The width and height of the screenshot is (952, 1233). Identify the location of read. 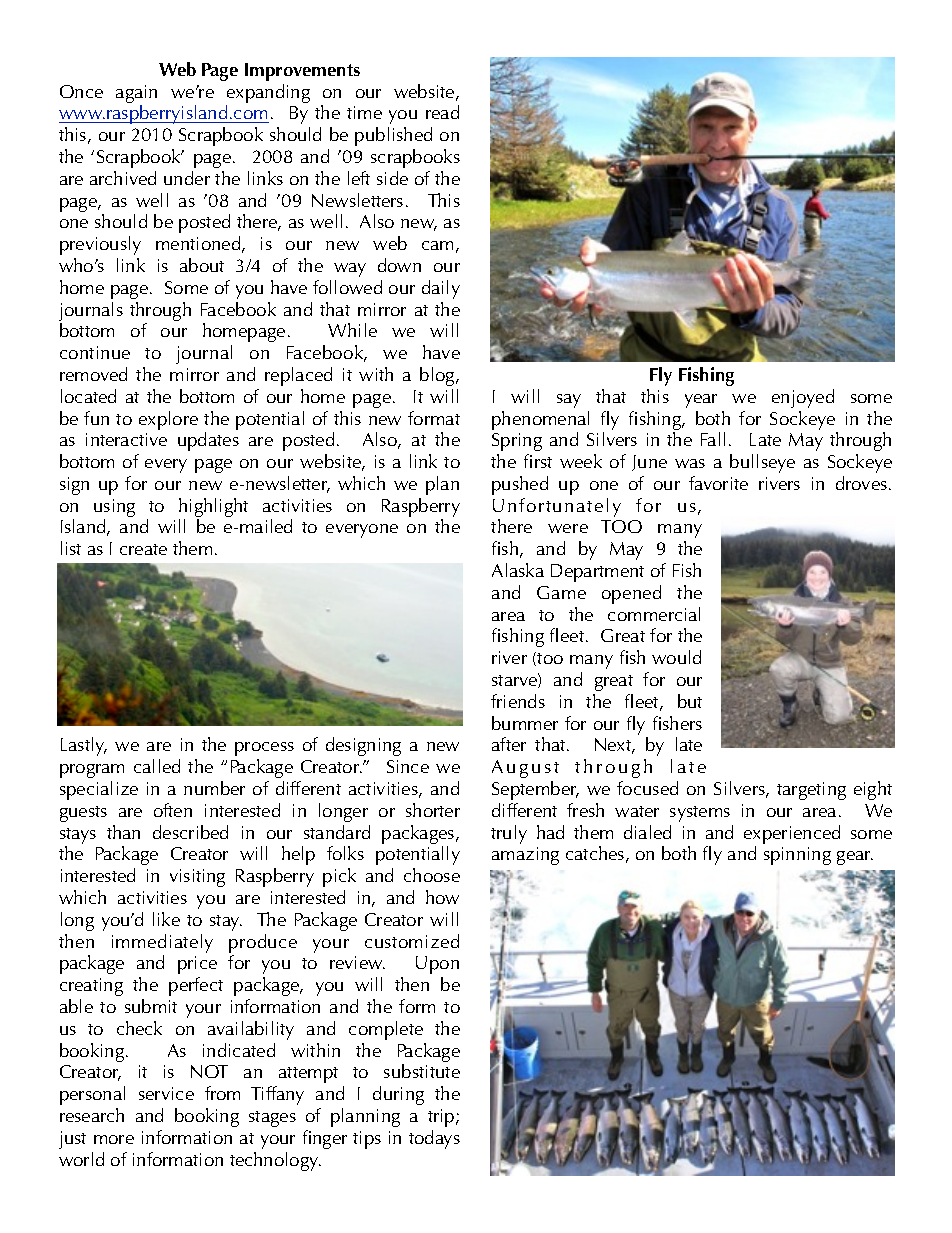
(442, 112).
